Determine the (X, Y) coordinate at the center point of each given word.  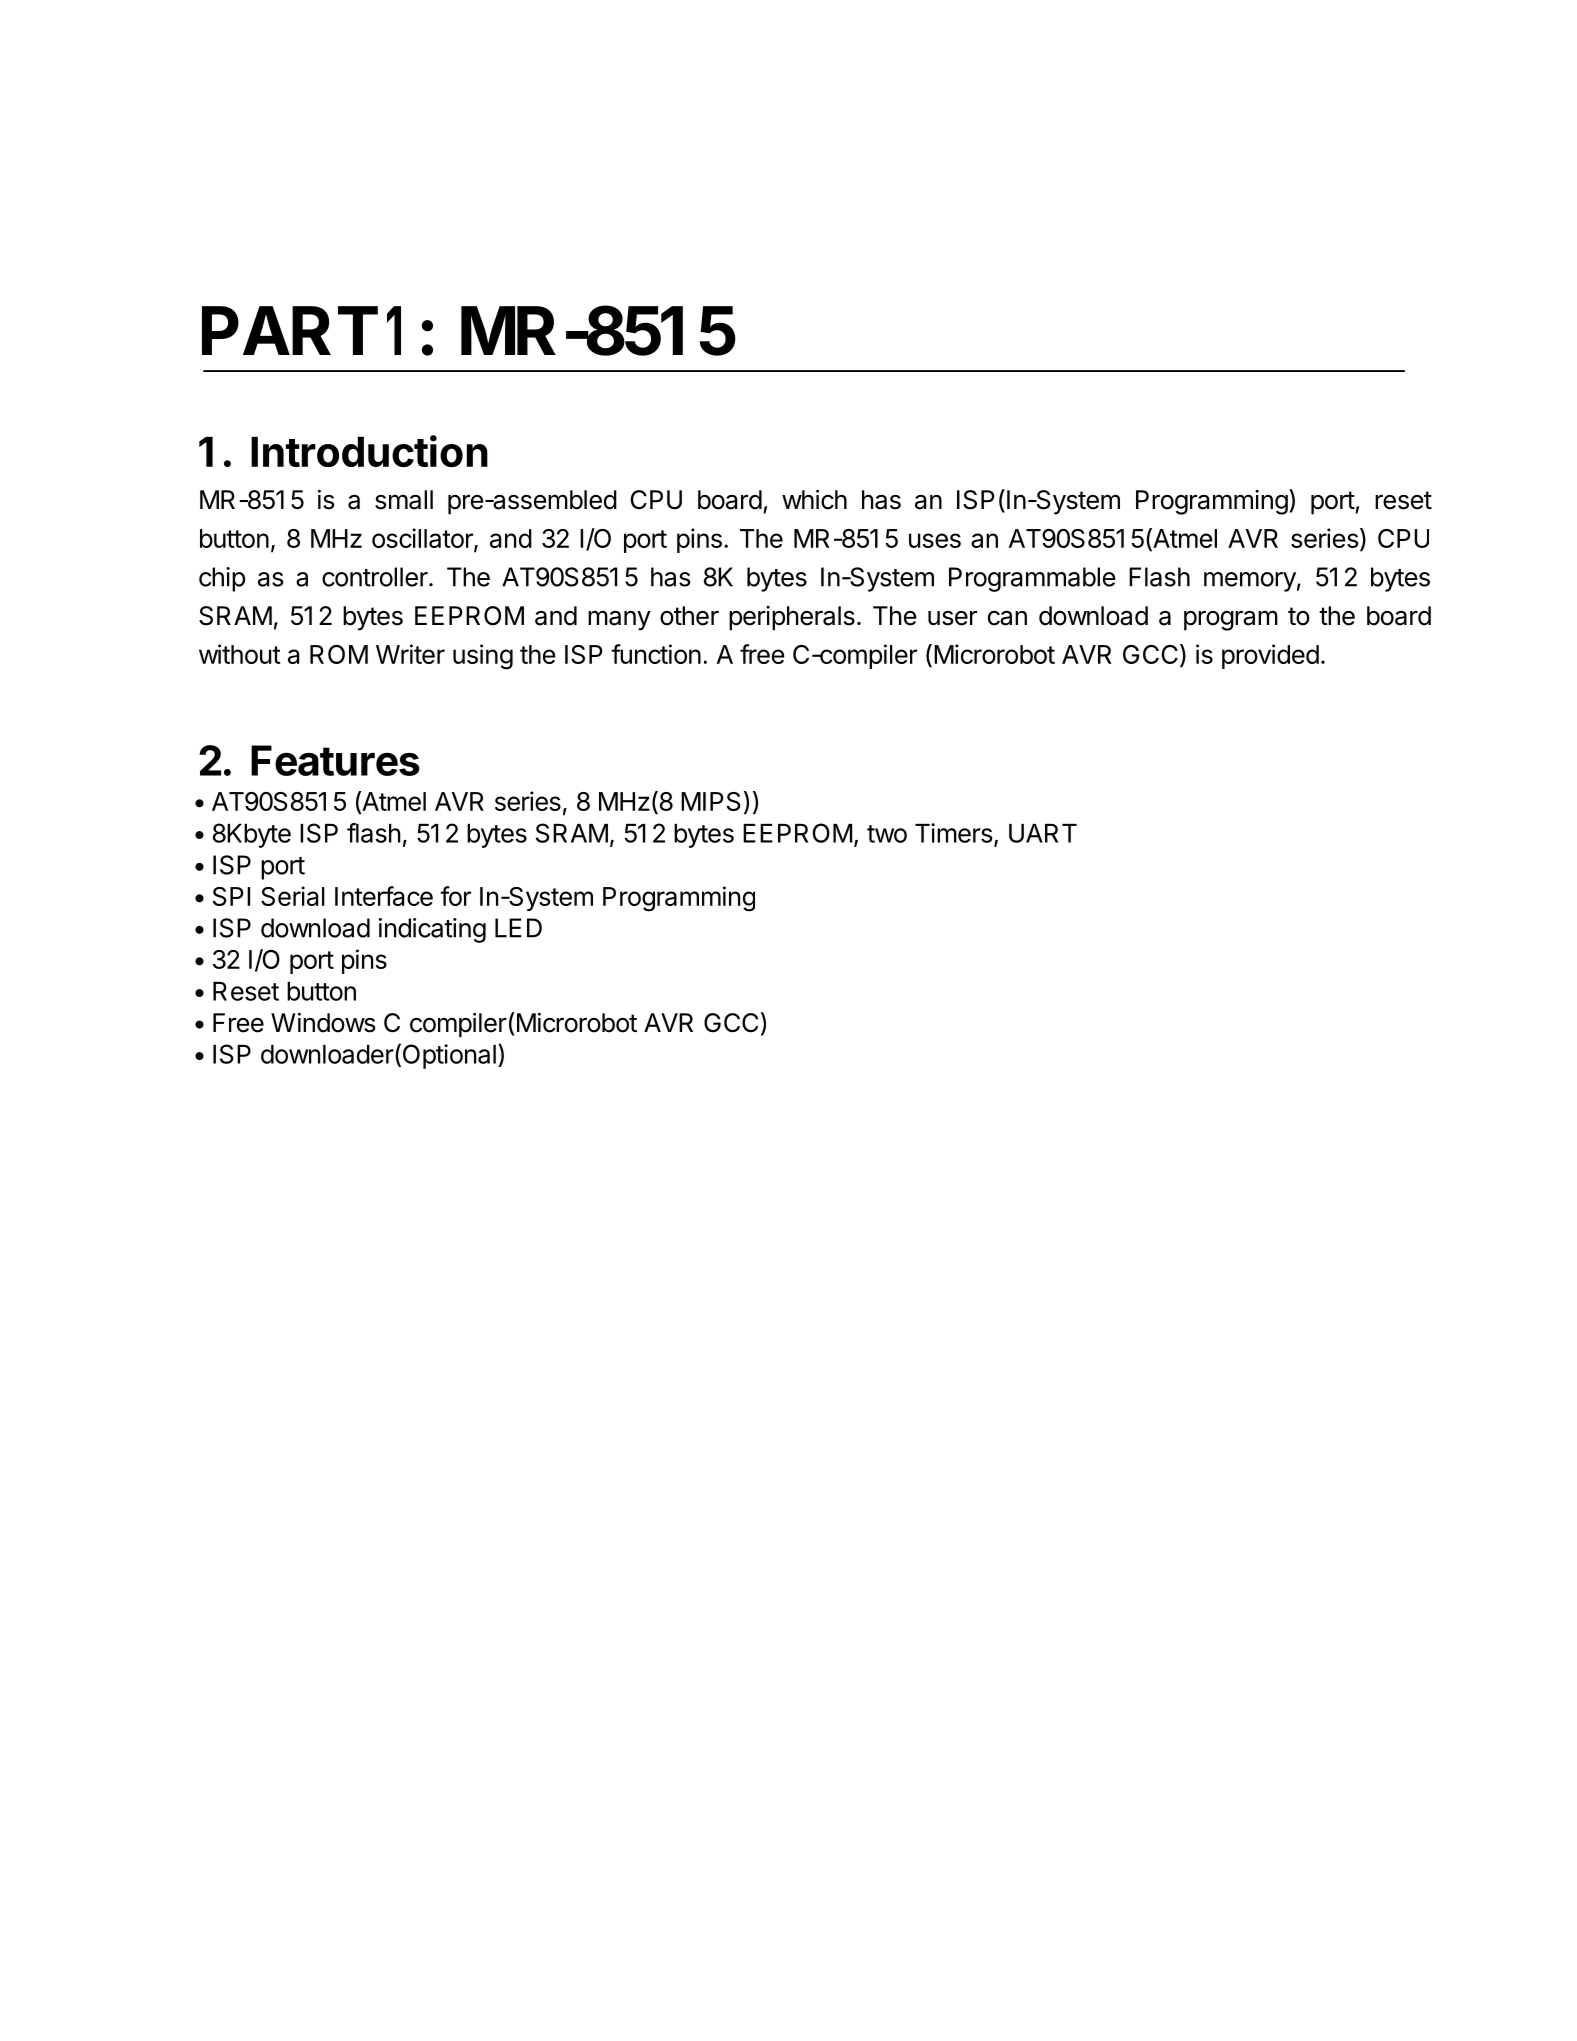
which (814, 500)
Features (335, 760)
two (887, 834)
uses (935, 540)
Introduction (369, 451)
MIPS (711, 801)
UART (1043, 833)
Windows (323, 1023)
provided (1270, 656)
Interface (384, 896)
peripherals (792, 618)
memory (1250, 582)
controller (376, 577)
